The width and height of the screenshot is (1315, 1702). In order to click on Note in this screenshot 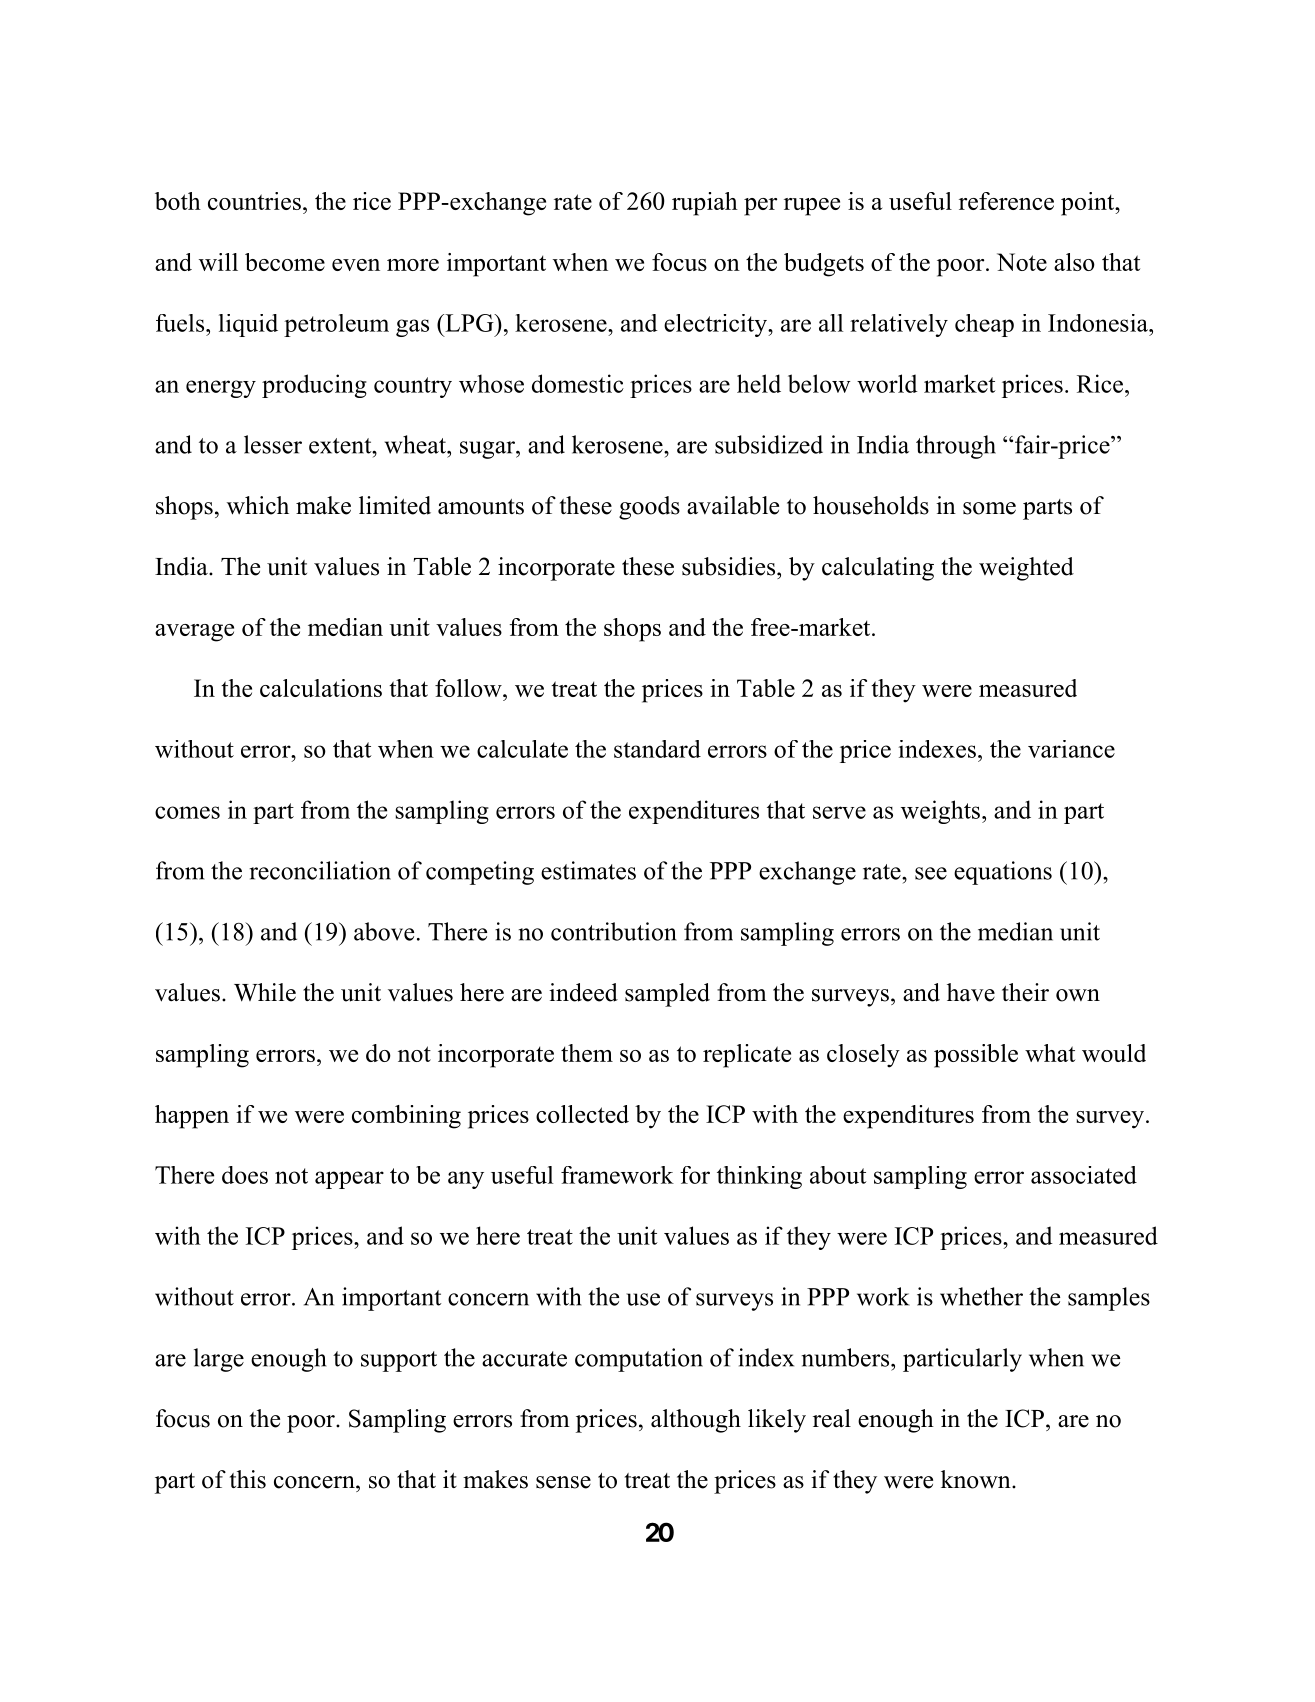, I will do `click(1022, 262)`.
